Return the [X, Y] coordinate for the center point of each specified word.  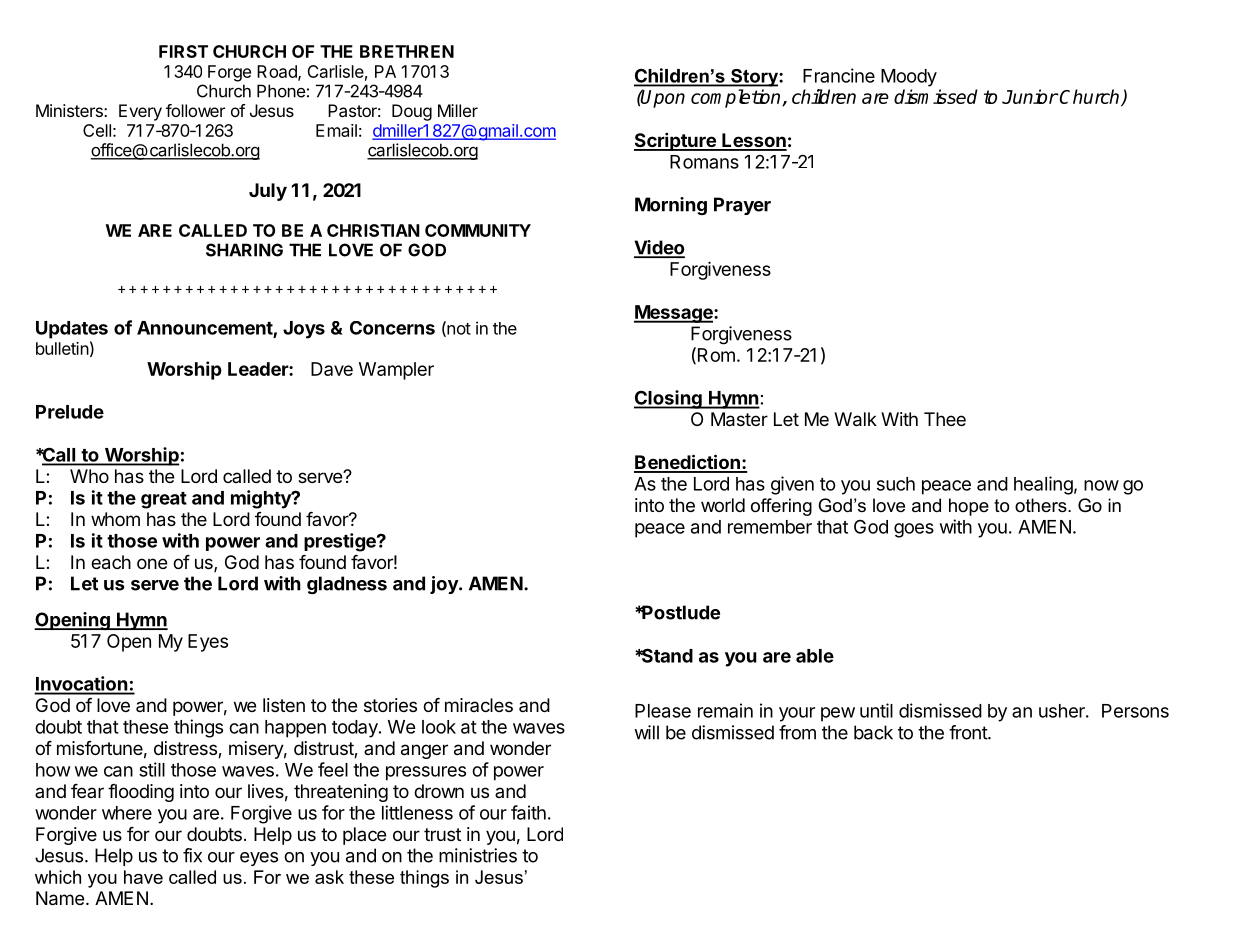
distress [186, 749]
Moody [909, 78]
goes [914, 530]
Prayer [742, 206]
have [143, 877]
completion [737, 98]
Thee [945, 419]
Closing [669, 399]
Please [663, 711]
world [723, 505]
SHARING [244, 250]
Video [659, 248]
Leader [259, 369]
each [111, 562]
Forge [229, 73]
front [969, 732]
